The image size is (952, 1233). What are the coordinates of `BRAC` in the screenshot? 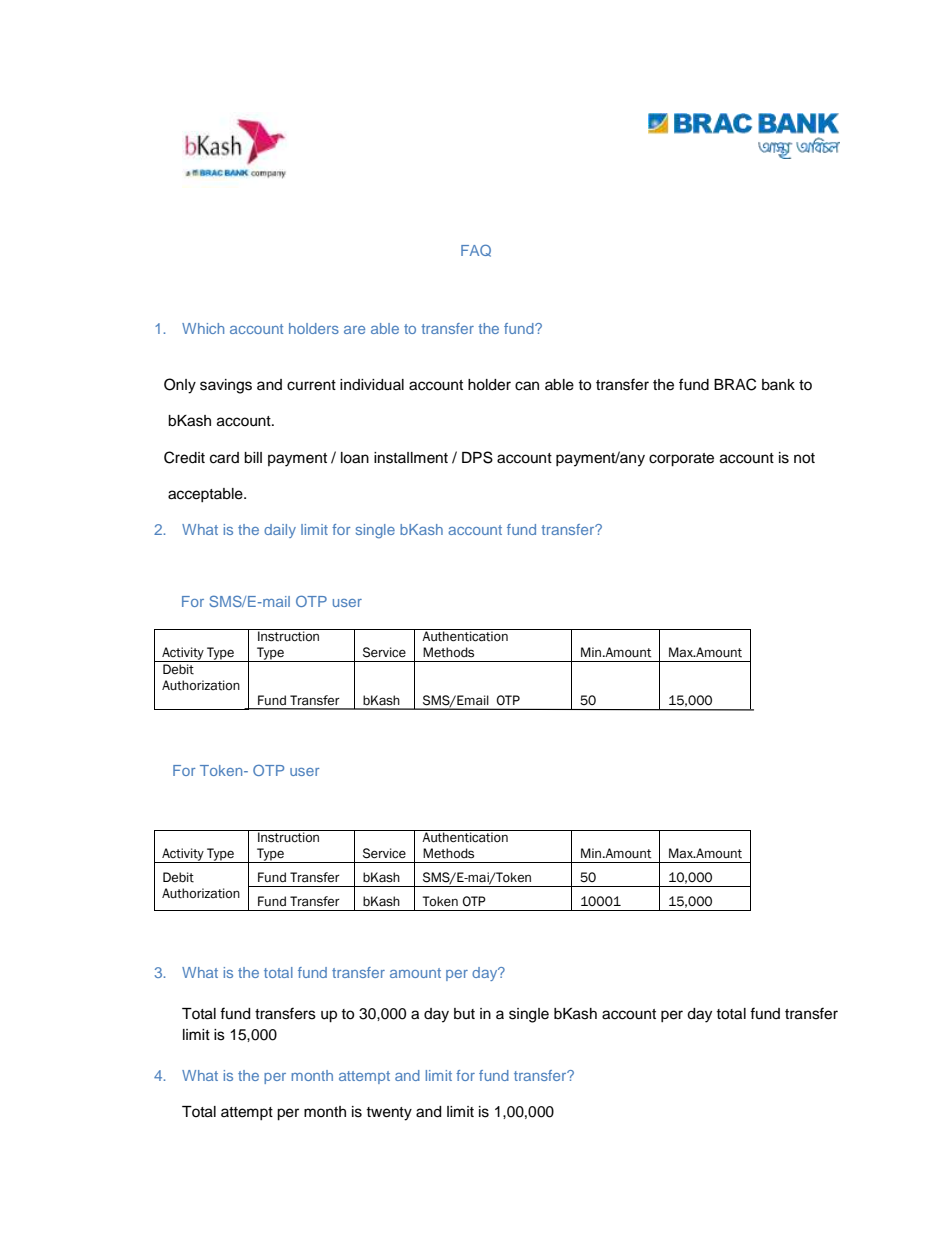 It's located at (735, 384).
